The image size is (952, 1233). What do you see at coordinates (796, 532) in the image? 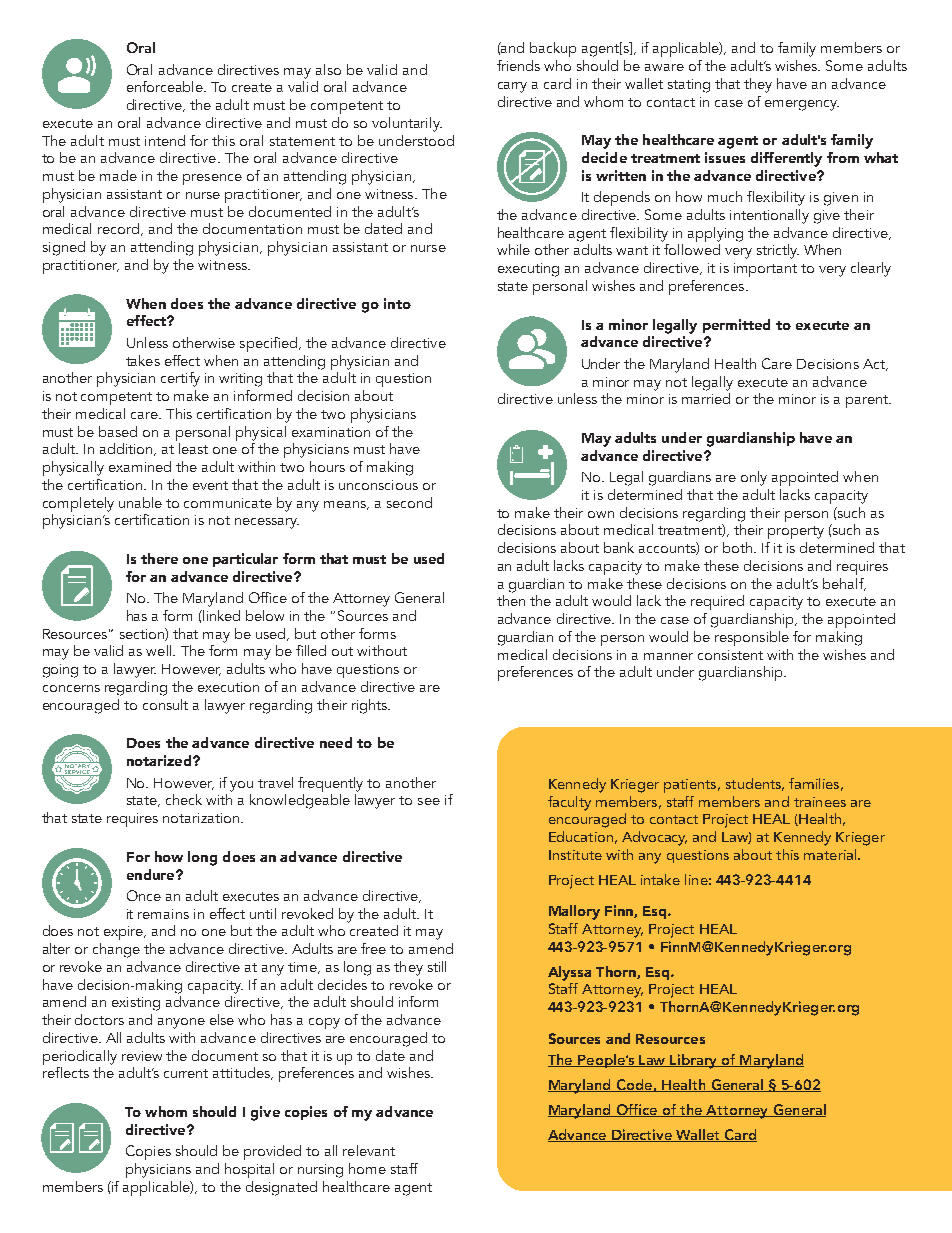
I see `property` at bounding box center [796, 532].
